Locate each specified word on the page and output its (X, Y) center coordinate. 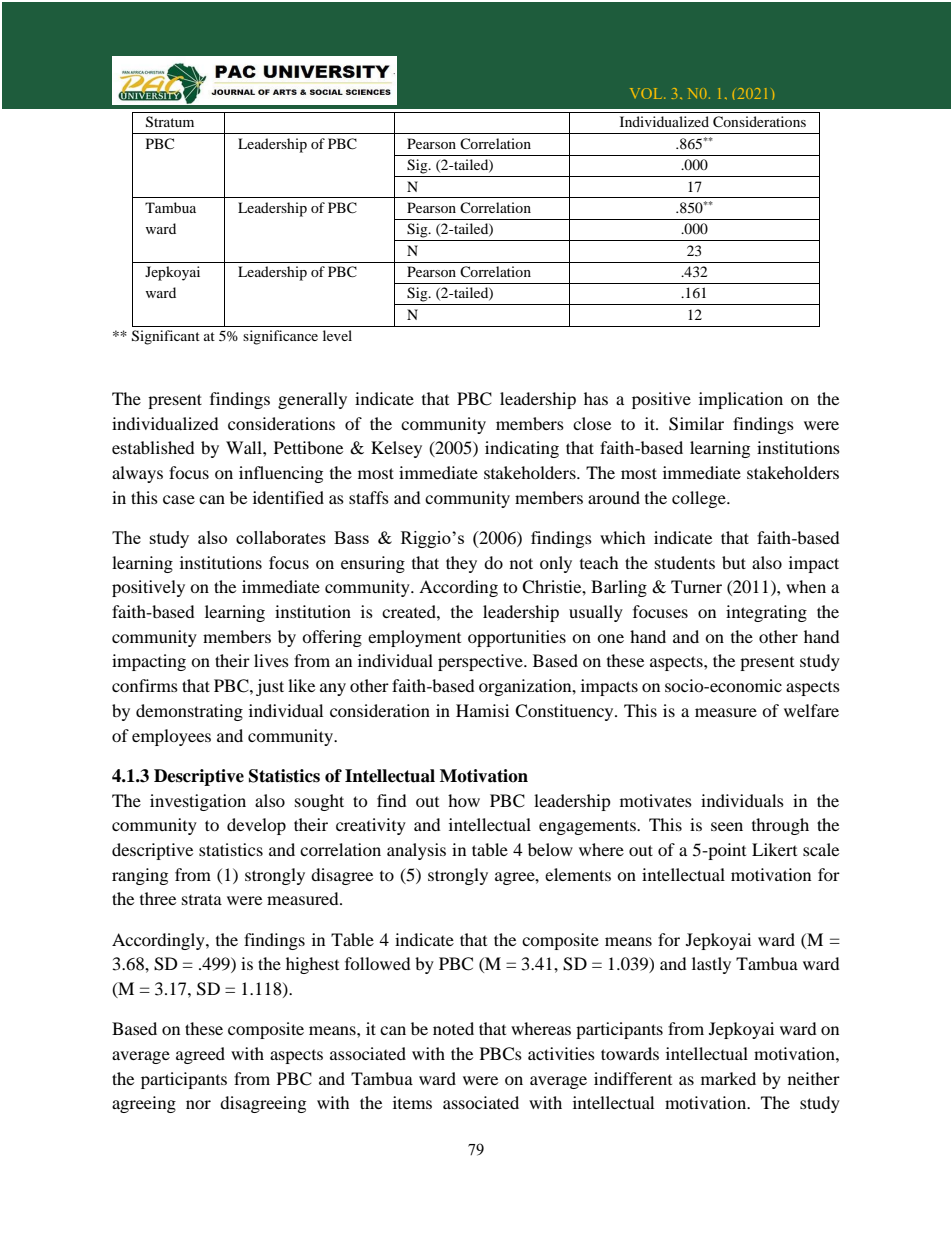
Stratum (170, 122)
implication (741, 400)
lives (271, 660)
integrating (766, 613)
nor (198, 1104)
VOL (647, 93)
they (461, 564)
